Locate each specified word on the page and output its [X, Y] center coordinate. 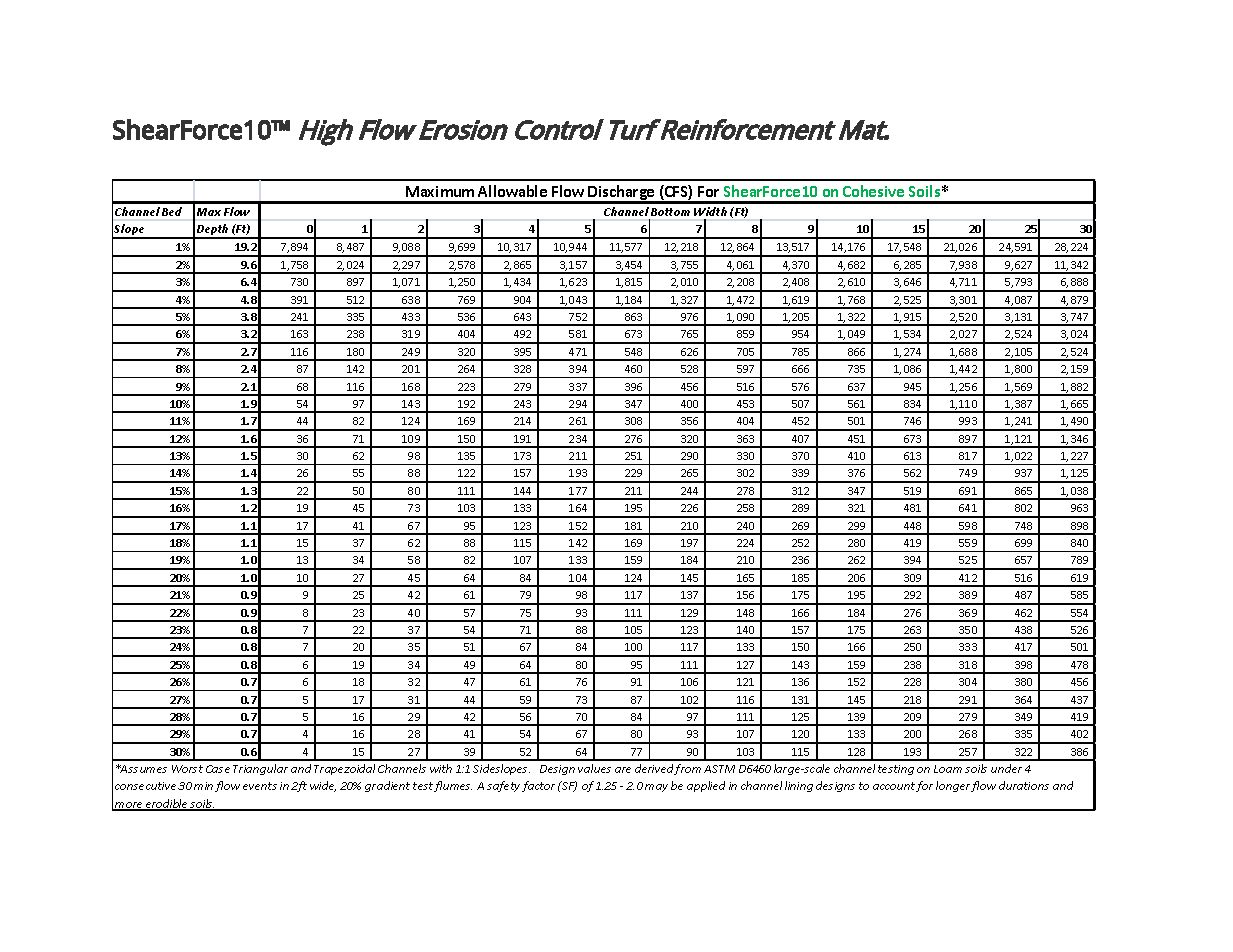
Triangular [260, 769]
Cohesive [873, 191]
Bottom [670, 212]
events [260, 786]
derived [654, 768]
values [594, 768]
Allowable [512, 191]
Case [218, 769]
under [1006, 768]
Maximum [440, 191]
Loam [948, 769]
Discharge [621, 194]
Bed [172, 211]
